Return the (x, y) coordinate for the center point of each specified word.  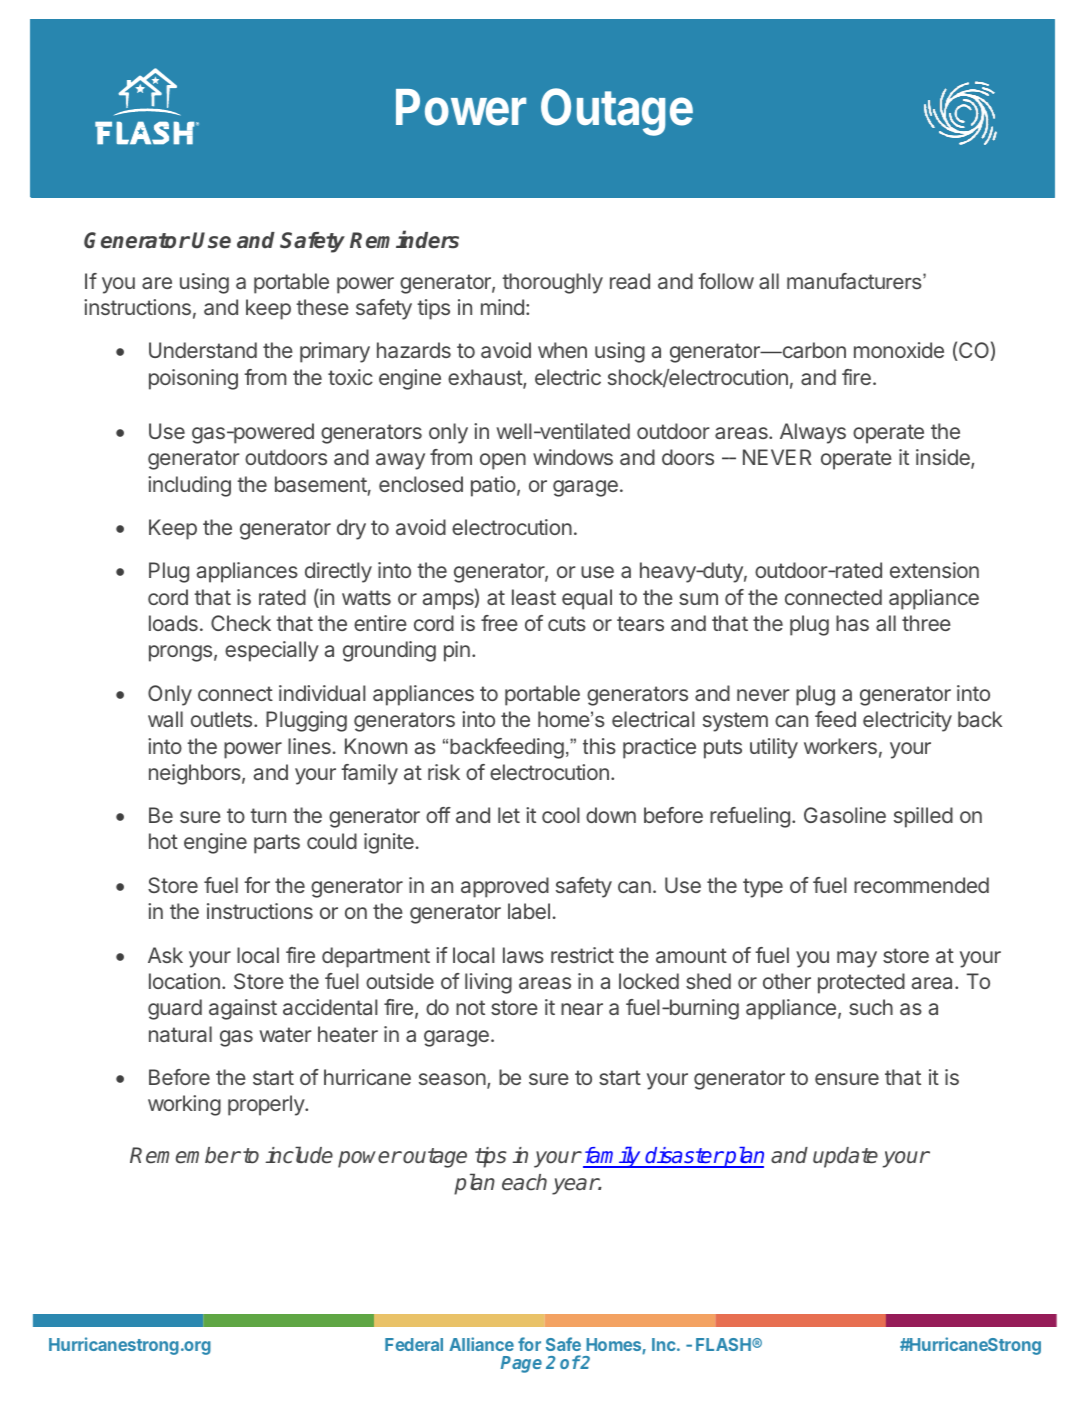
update (845, 1157)
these (322, 307)
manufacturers (855, 281)
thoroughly (552, 283)
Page (521, 1364)
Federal (414, 1344)
